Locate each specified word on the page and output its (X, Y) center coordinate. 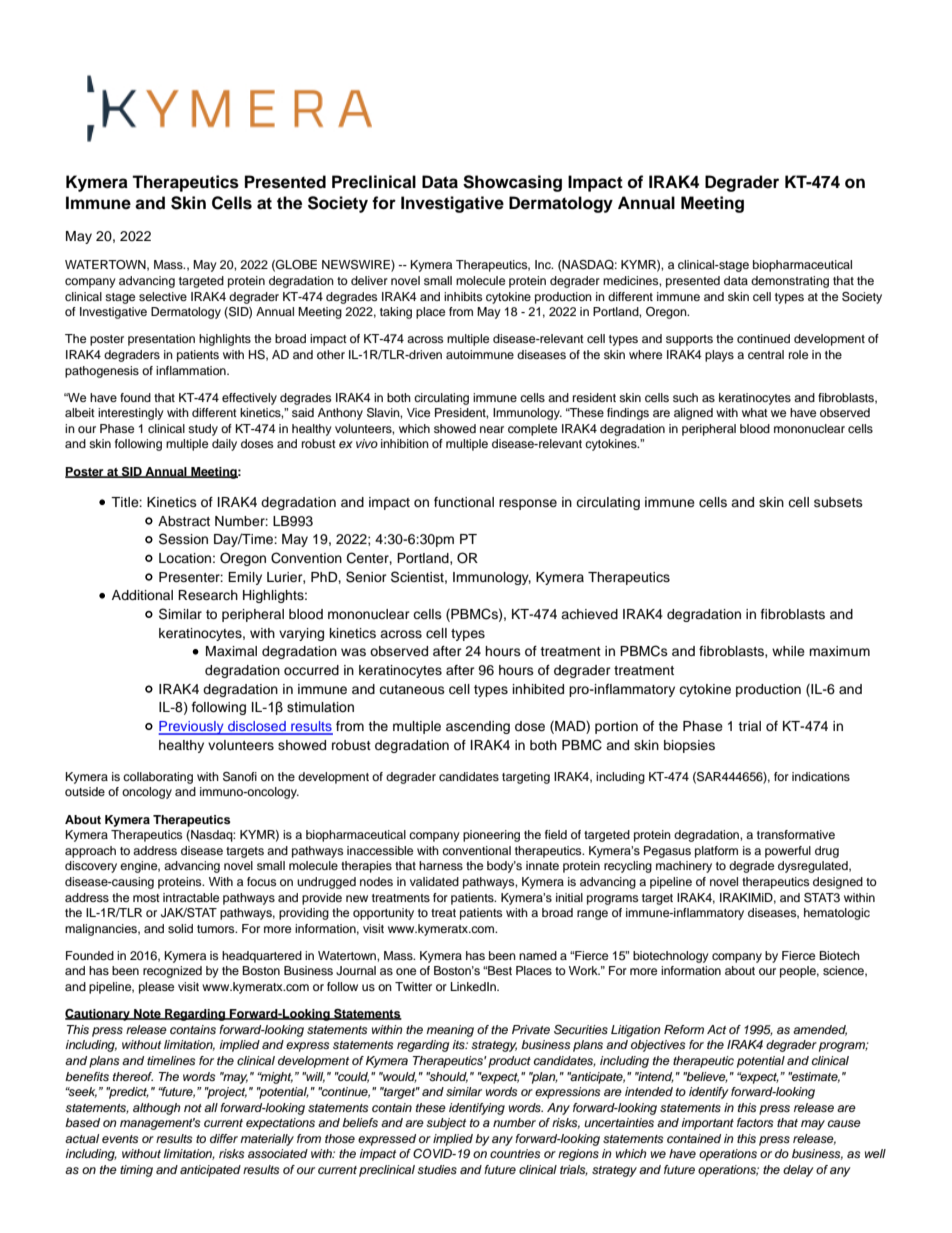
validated (434, 881)
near (492, 429)
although (156, 1109)
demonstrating (790, 282)
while (788, 651)
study (203, 430)
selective (163, 296)
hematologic (837, 914)
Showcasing (512, 183)
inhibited (538, 689)
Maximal (231, 651)
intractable (191, 897)
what (755, 412)
